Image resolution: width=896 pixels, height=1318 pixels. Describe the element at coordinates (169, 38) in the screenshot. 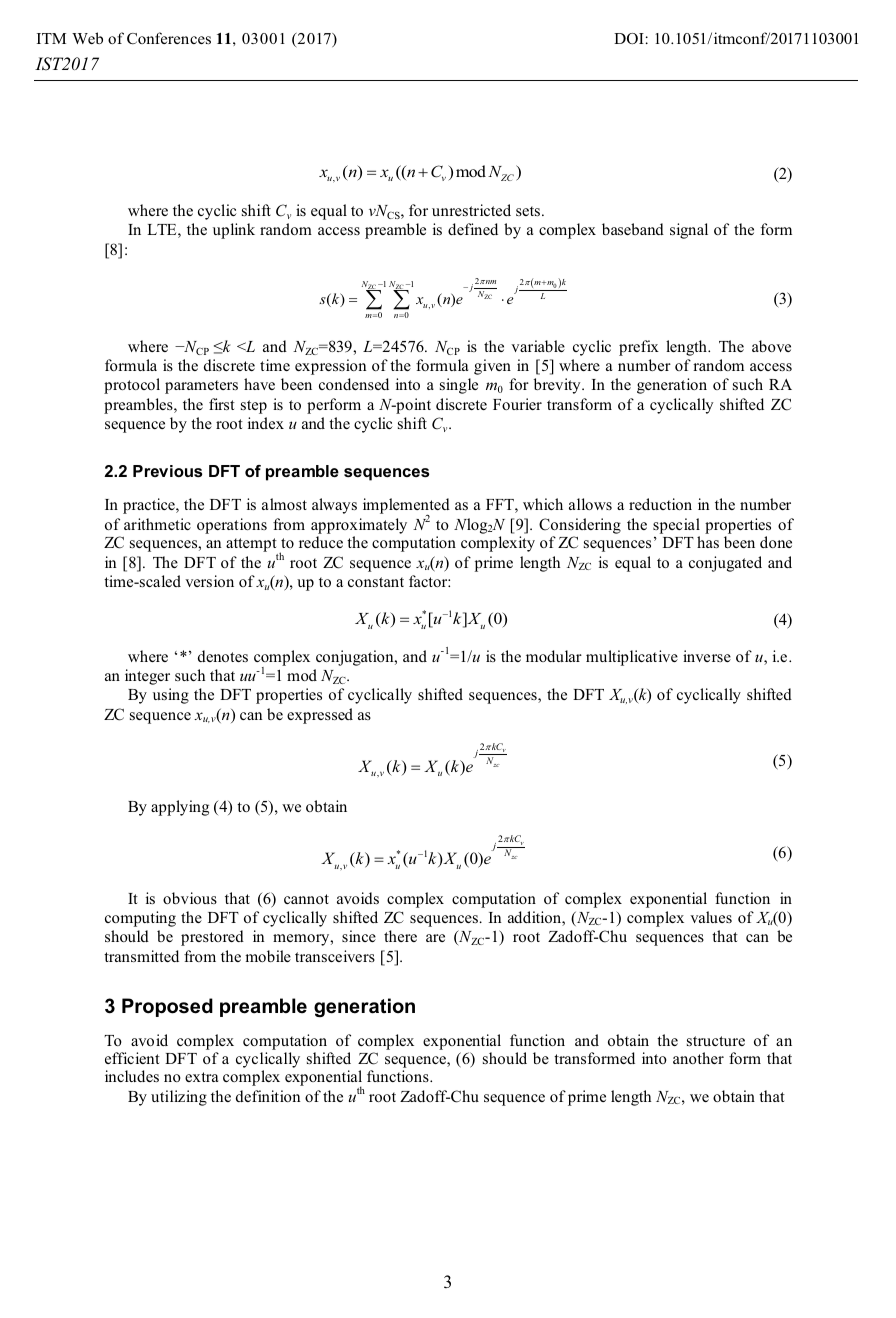

I see `Conferences` at that location.
